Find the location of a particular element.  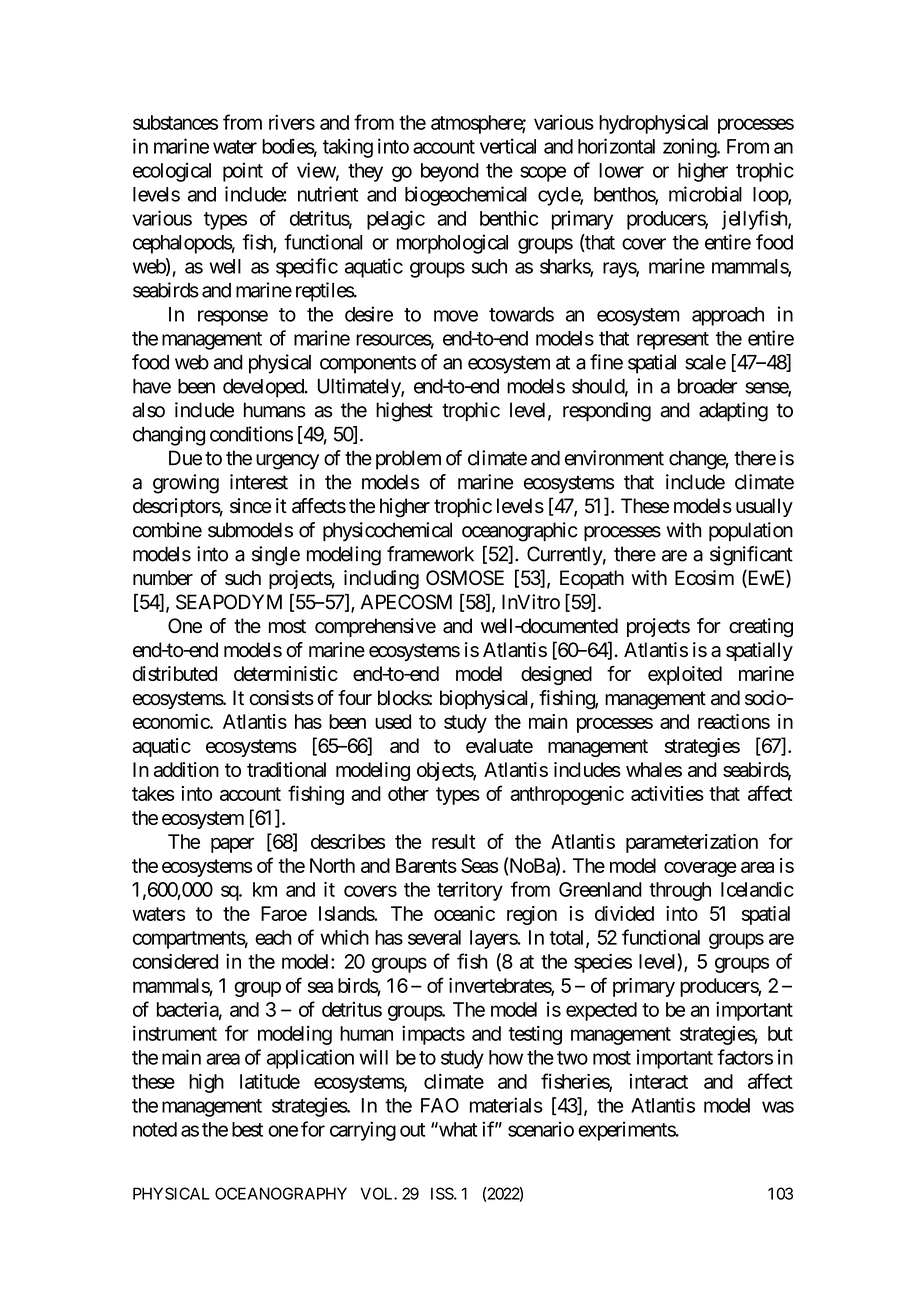

distributed is located at coordinates (175, 673).
